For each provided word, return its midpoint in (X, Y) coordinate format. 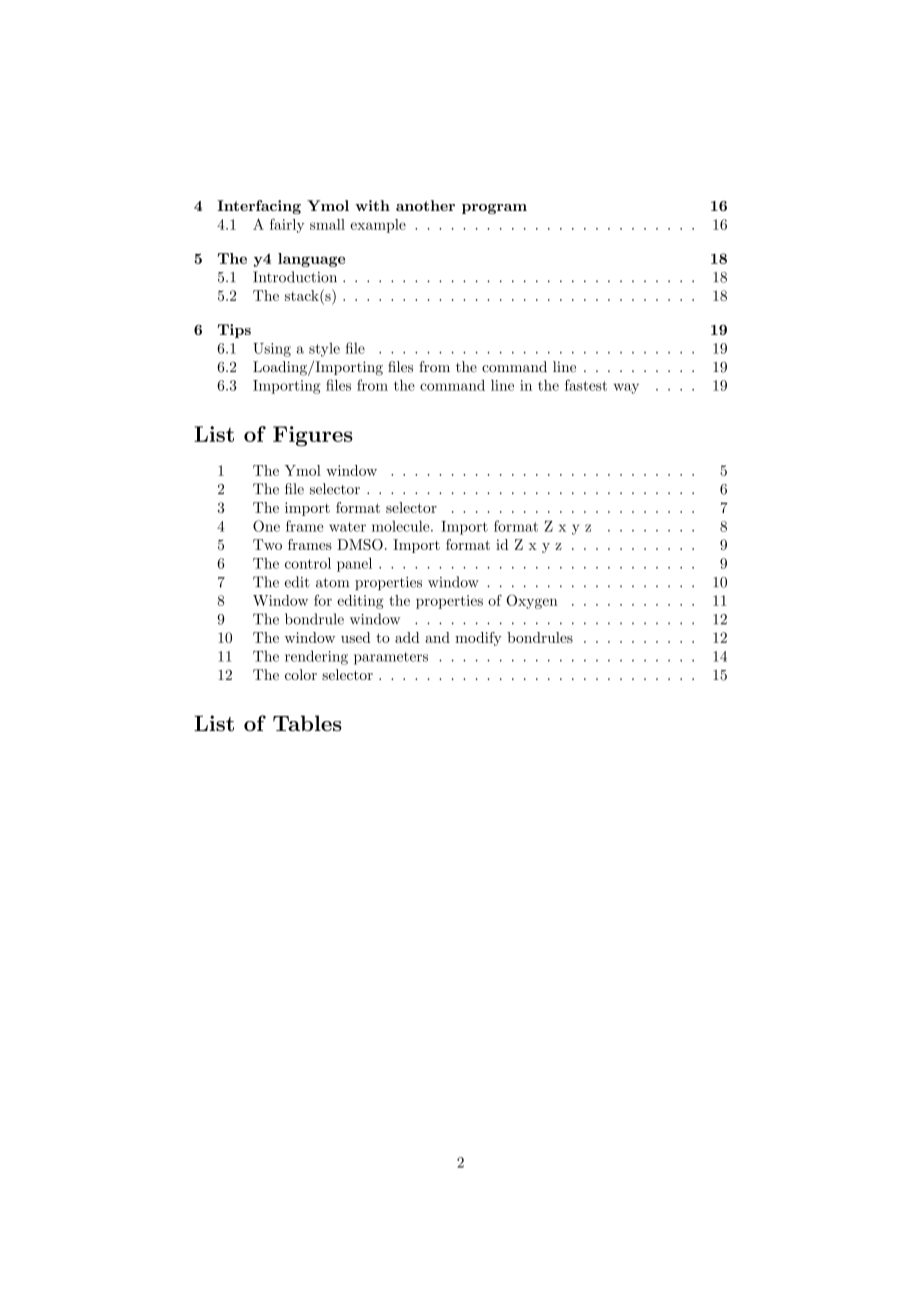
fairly (287, 225)
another (425, 205)
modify (478, 639)
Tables (307, 723)
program (494, 209)
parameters (391, 658)
